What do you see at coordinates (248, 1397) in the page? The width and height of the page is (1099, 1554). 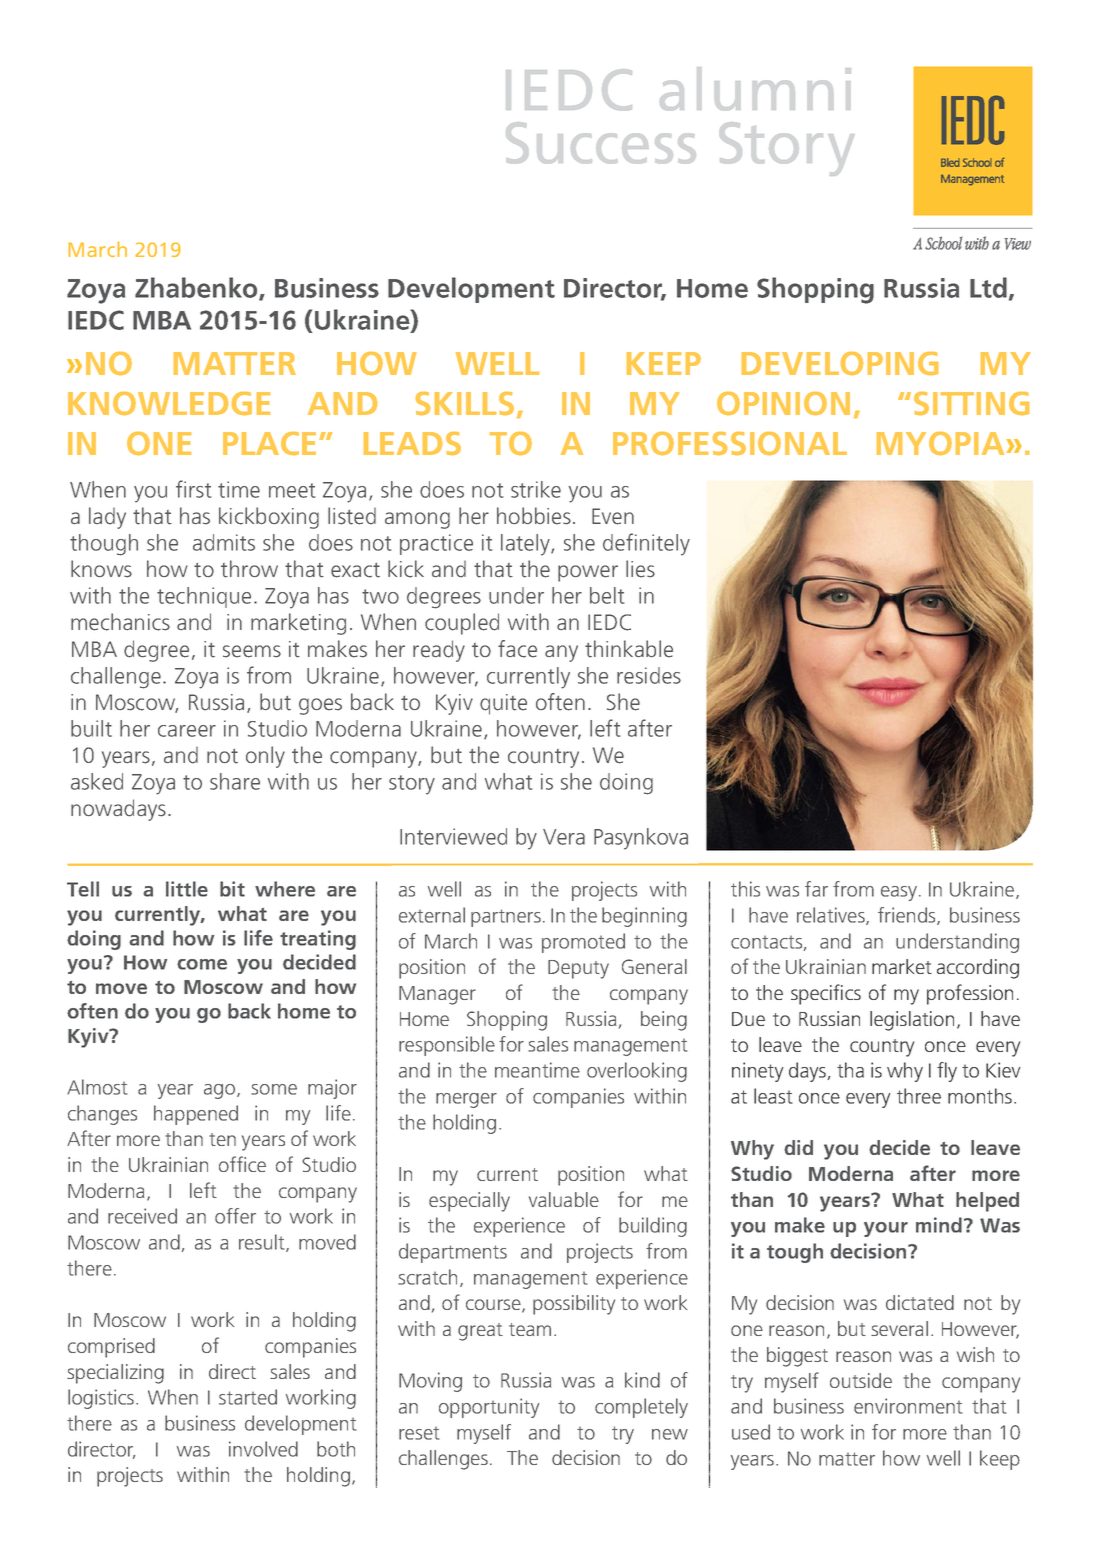 I see `started` at bounding box center [248, 1397].
